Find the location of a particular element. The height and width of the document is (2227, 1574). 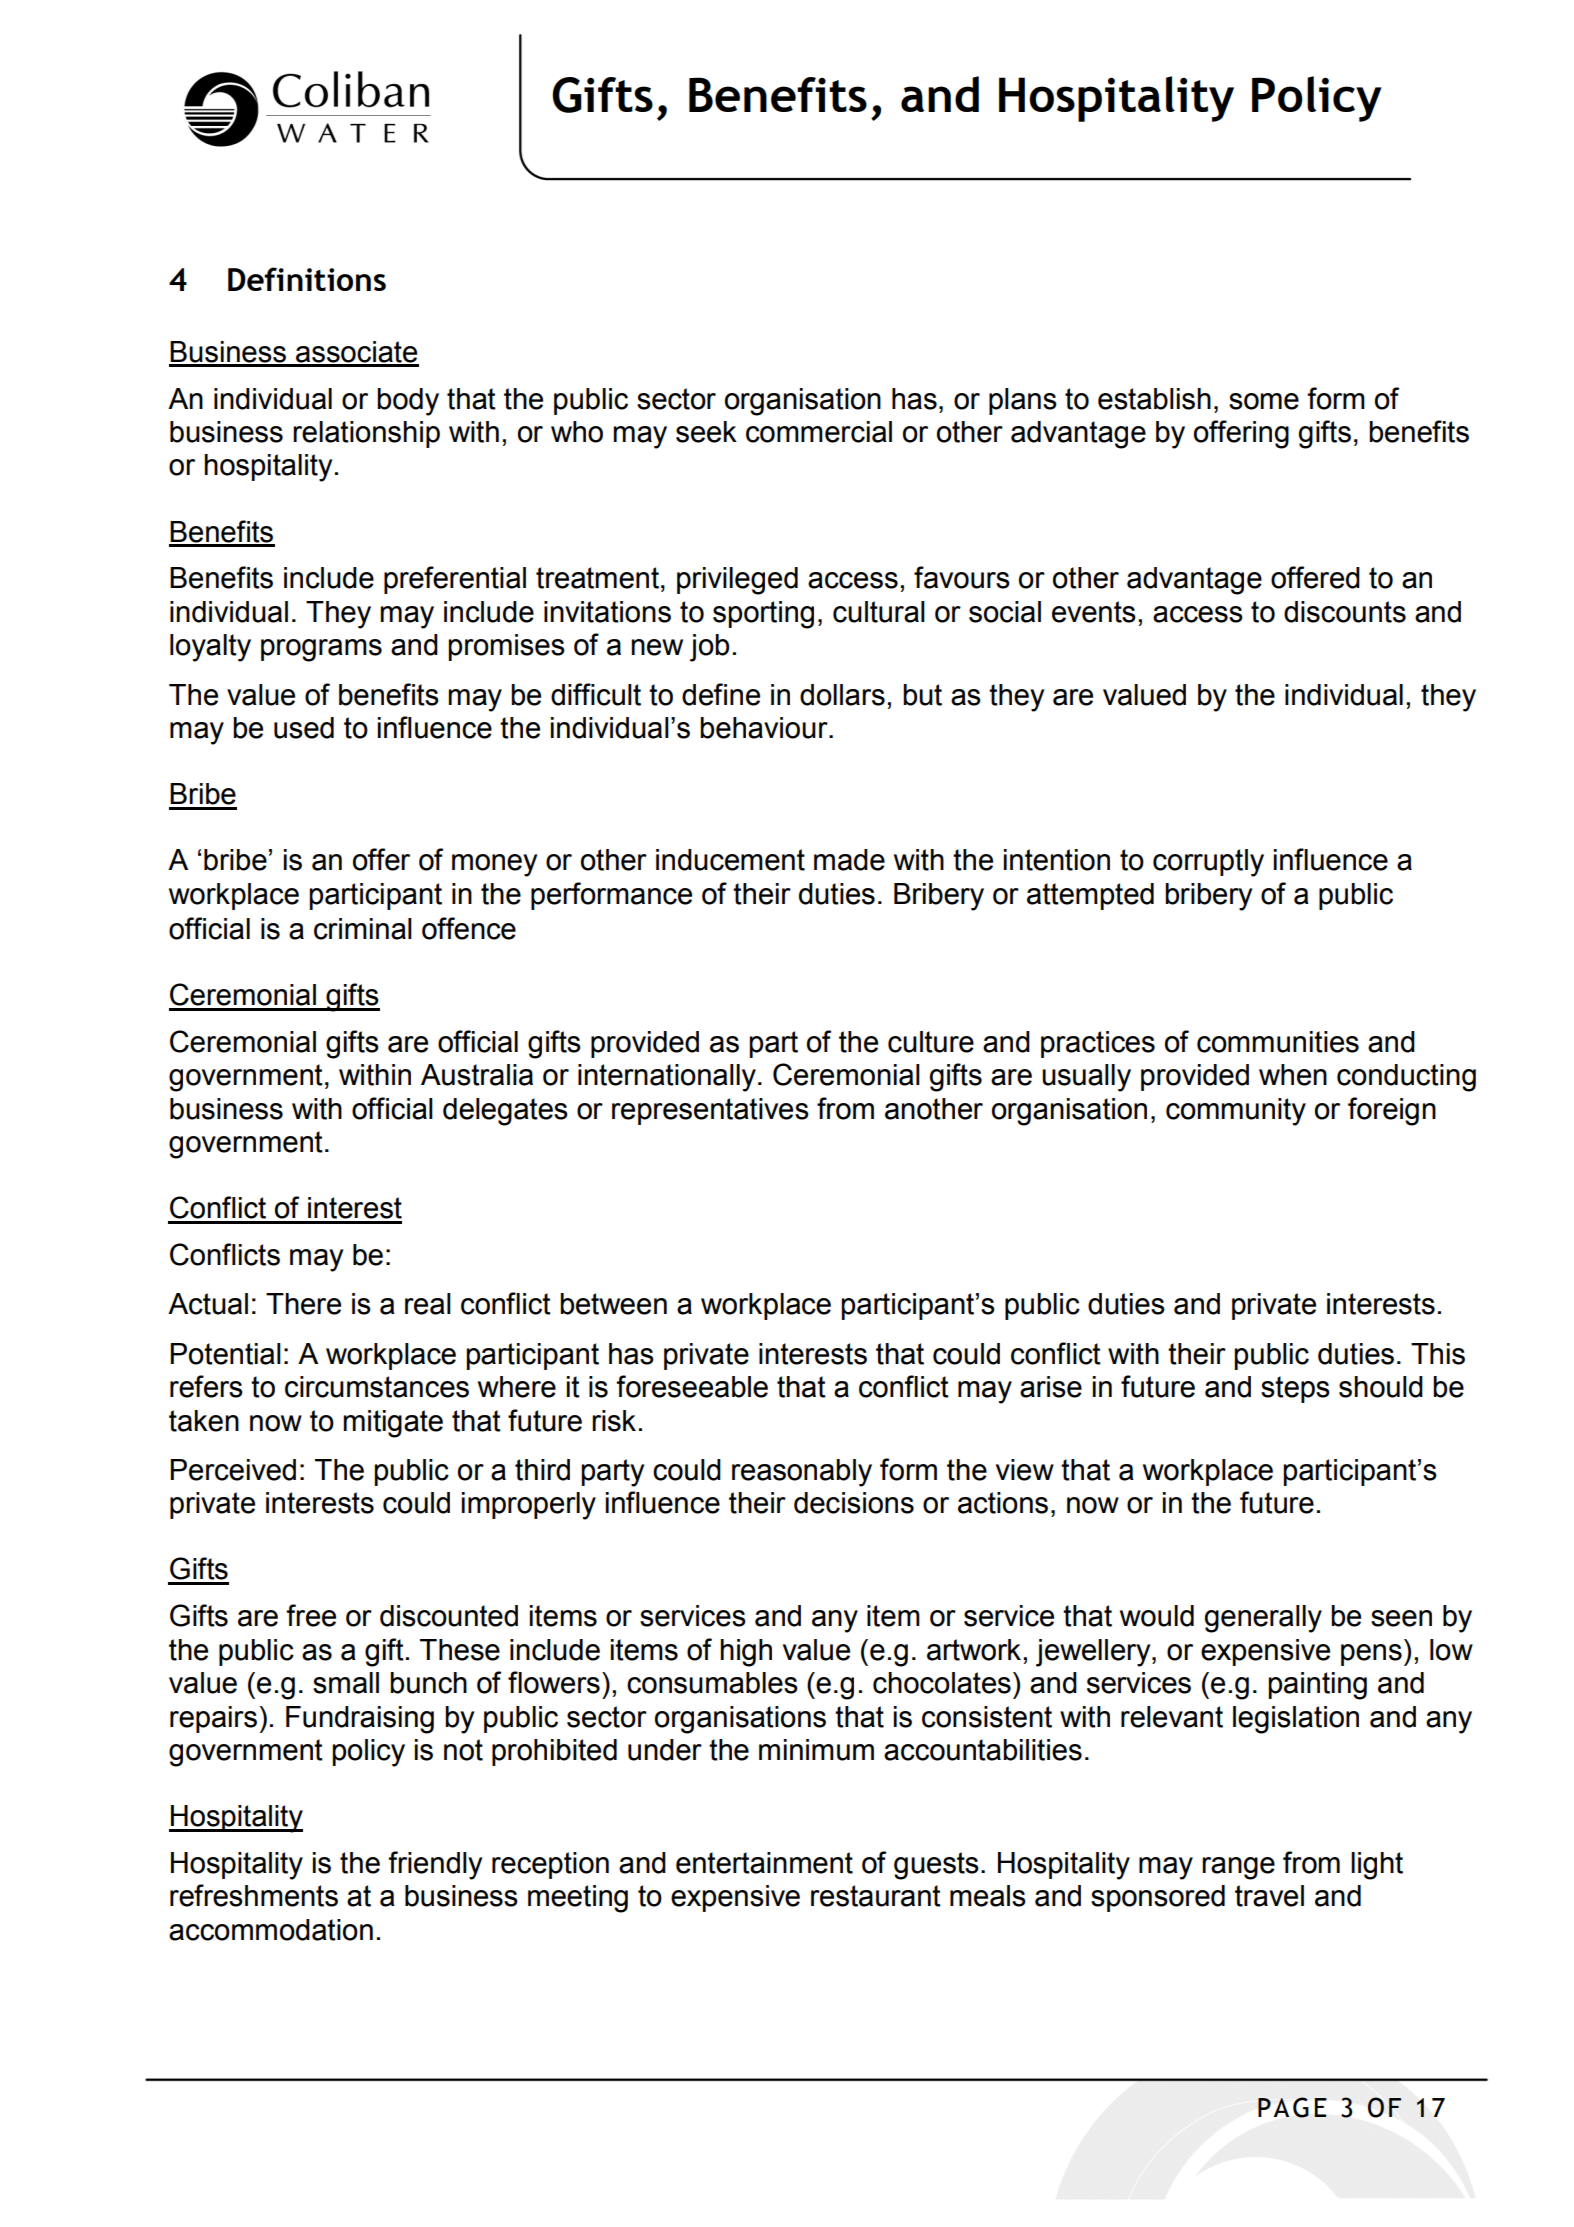

circumstances is located at coordinates (377, 1387).
